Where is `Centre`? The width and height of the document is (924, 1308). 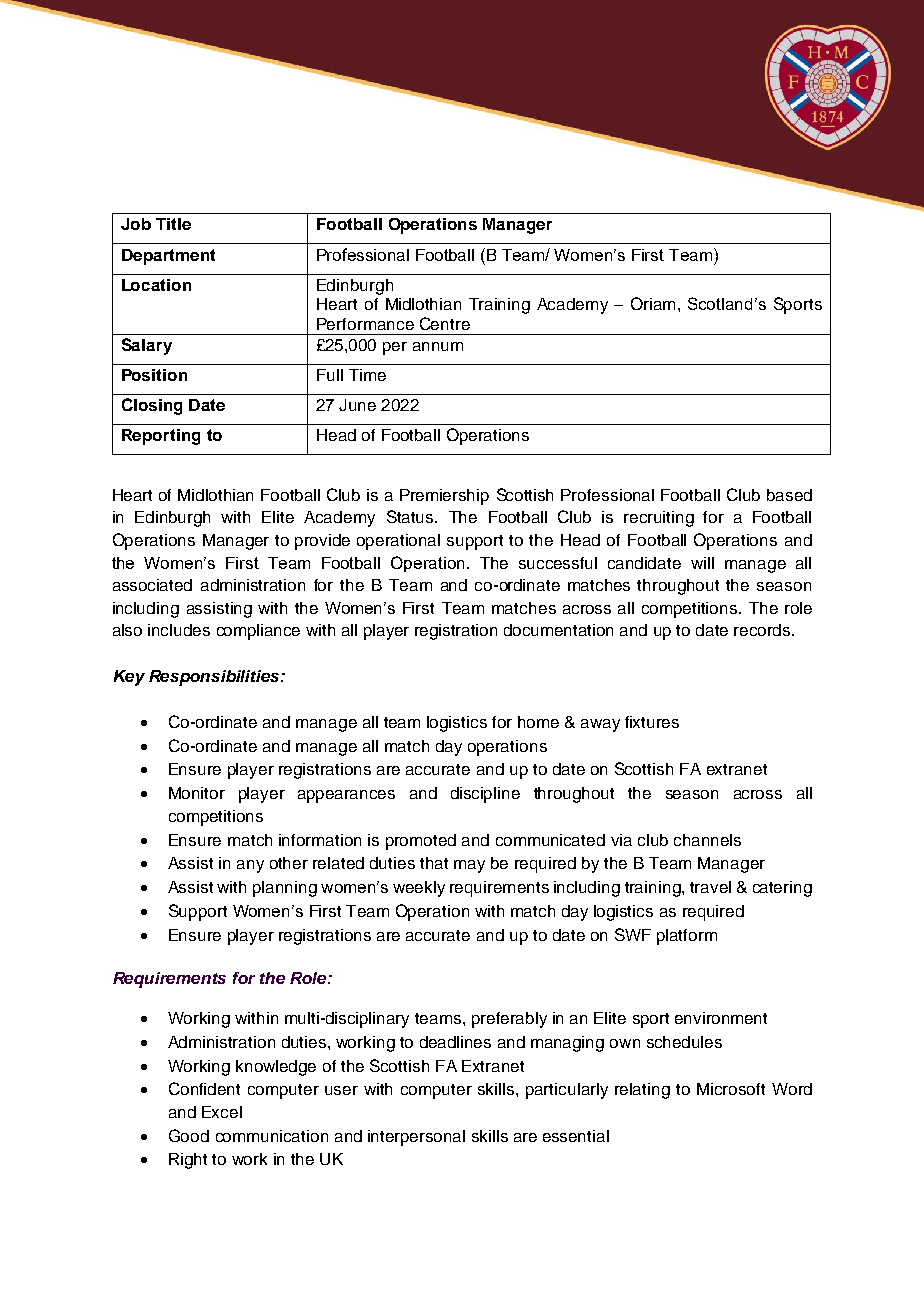
Centre is located at coordinates (445, 323).
